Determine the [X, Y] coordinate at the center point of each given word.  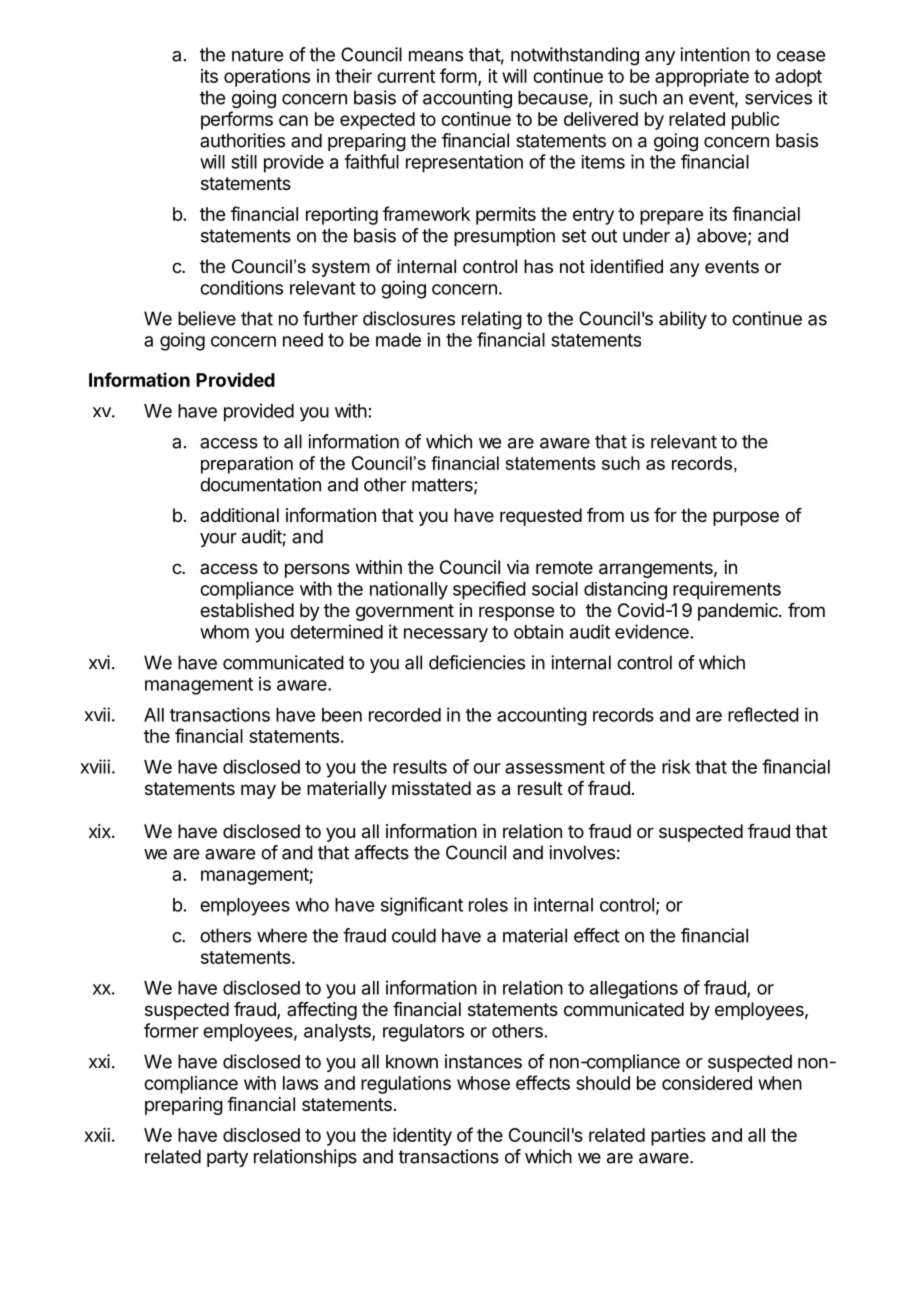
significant [422, 906]
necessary [446, 635]
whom [224, 632]
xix [101, 831]
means [436, 56]
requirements [727, 590]
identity [422, 1137]
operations [267, 78]
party [227, 1158]
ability [683, 320]
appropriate [702, 78]
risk [676, 766]
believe [207, 318]
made [398, 340]
